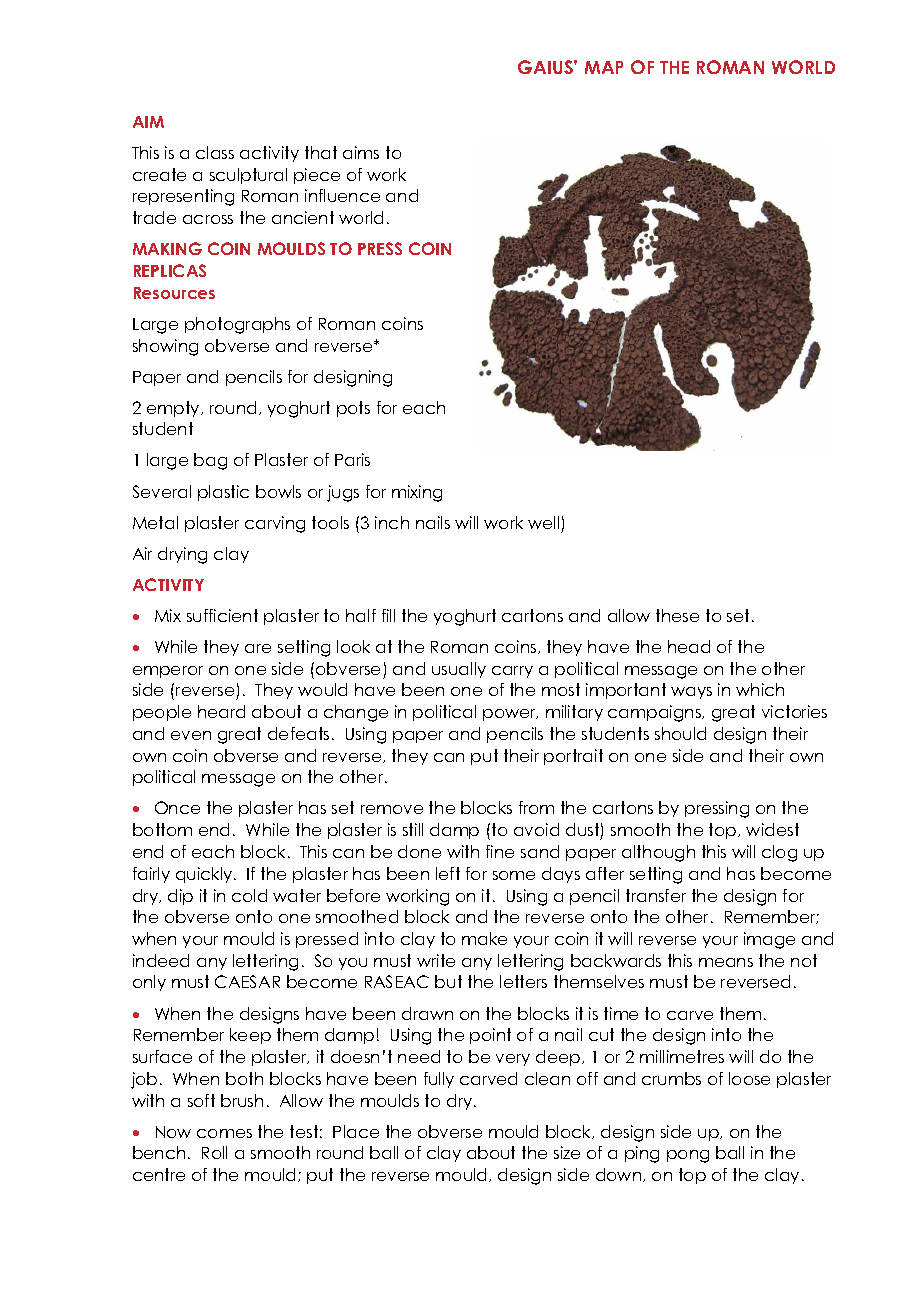 This page has width=924, height=1308. I want to click on aims, so click(361, 152).
